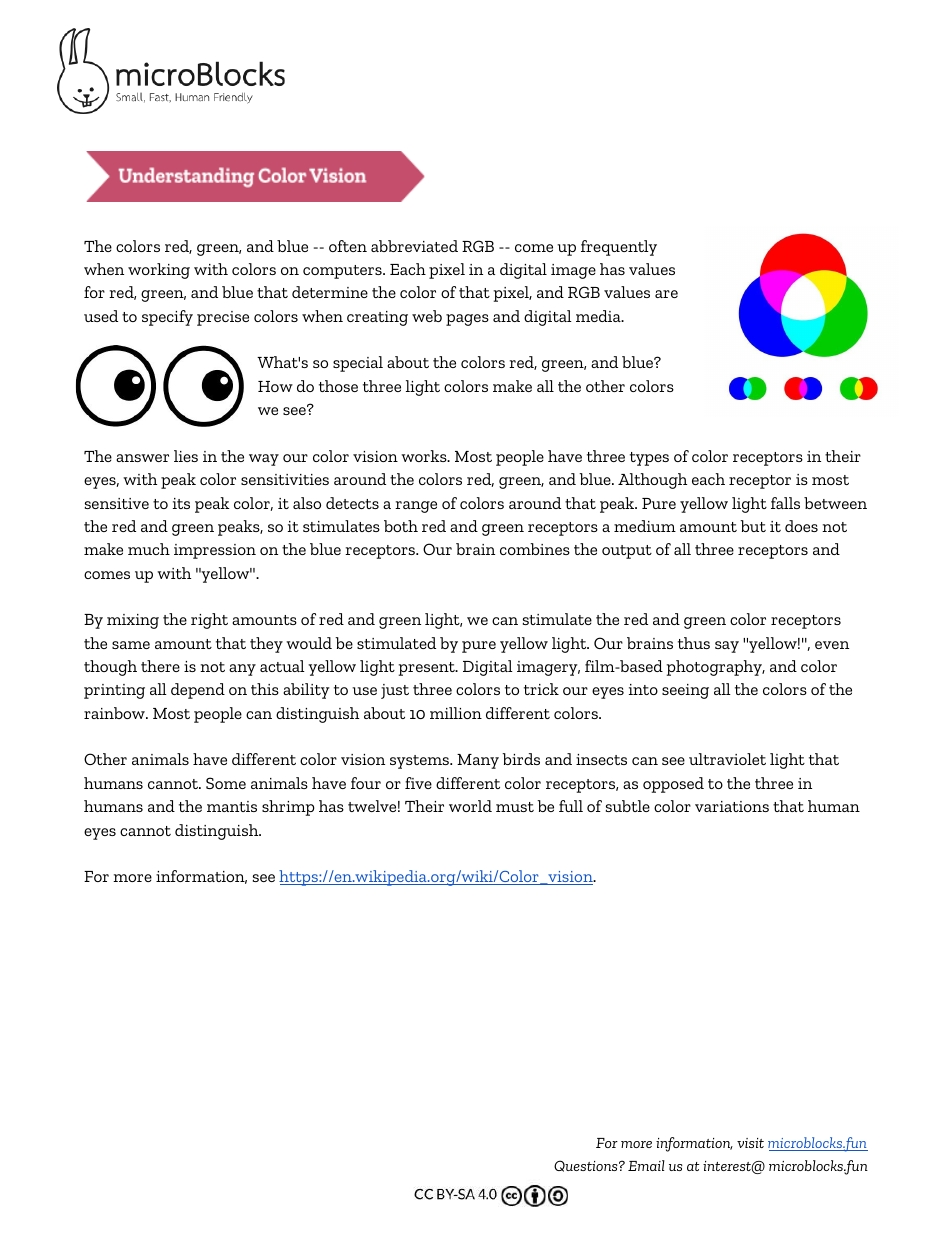 This image has width=952, height=1233. What do you see at coordinates (646, 1165) in the image?
I see `Email` at bounding box center [646, 1165].
